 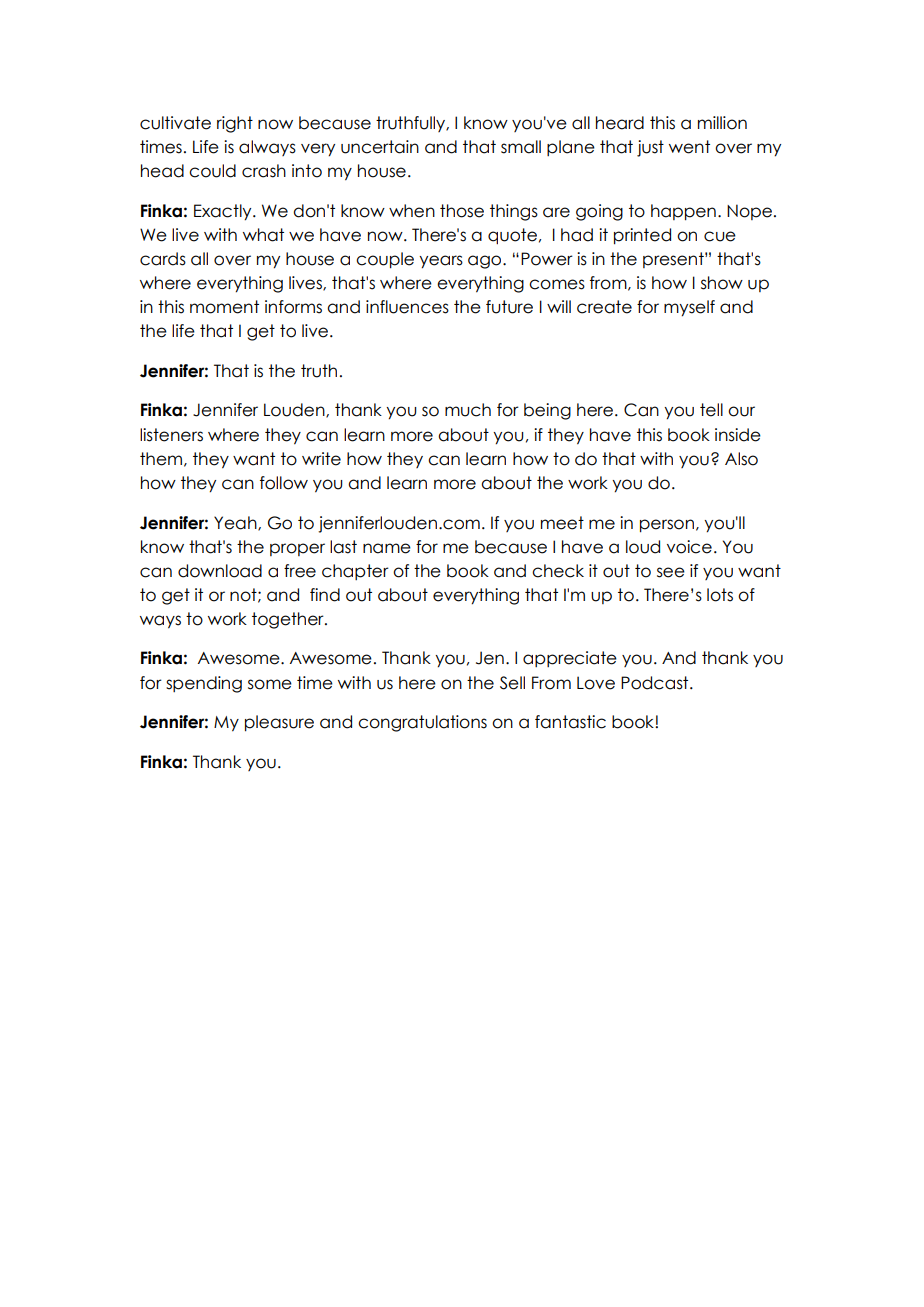 I want to click on moment, so click(x=224, y=307).
